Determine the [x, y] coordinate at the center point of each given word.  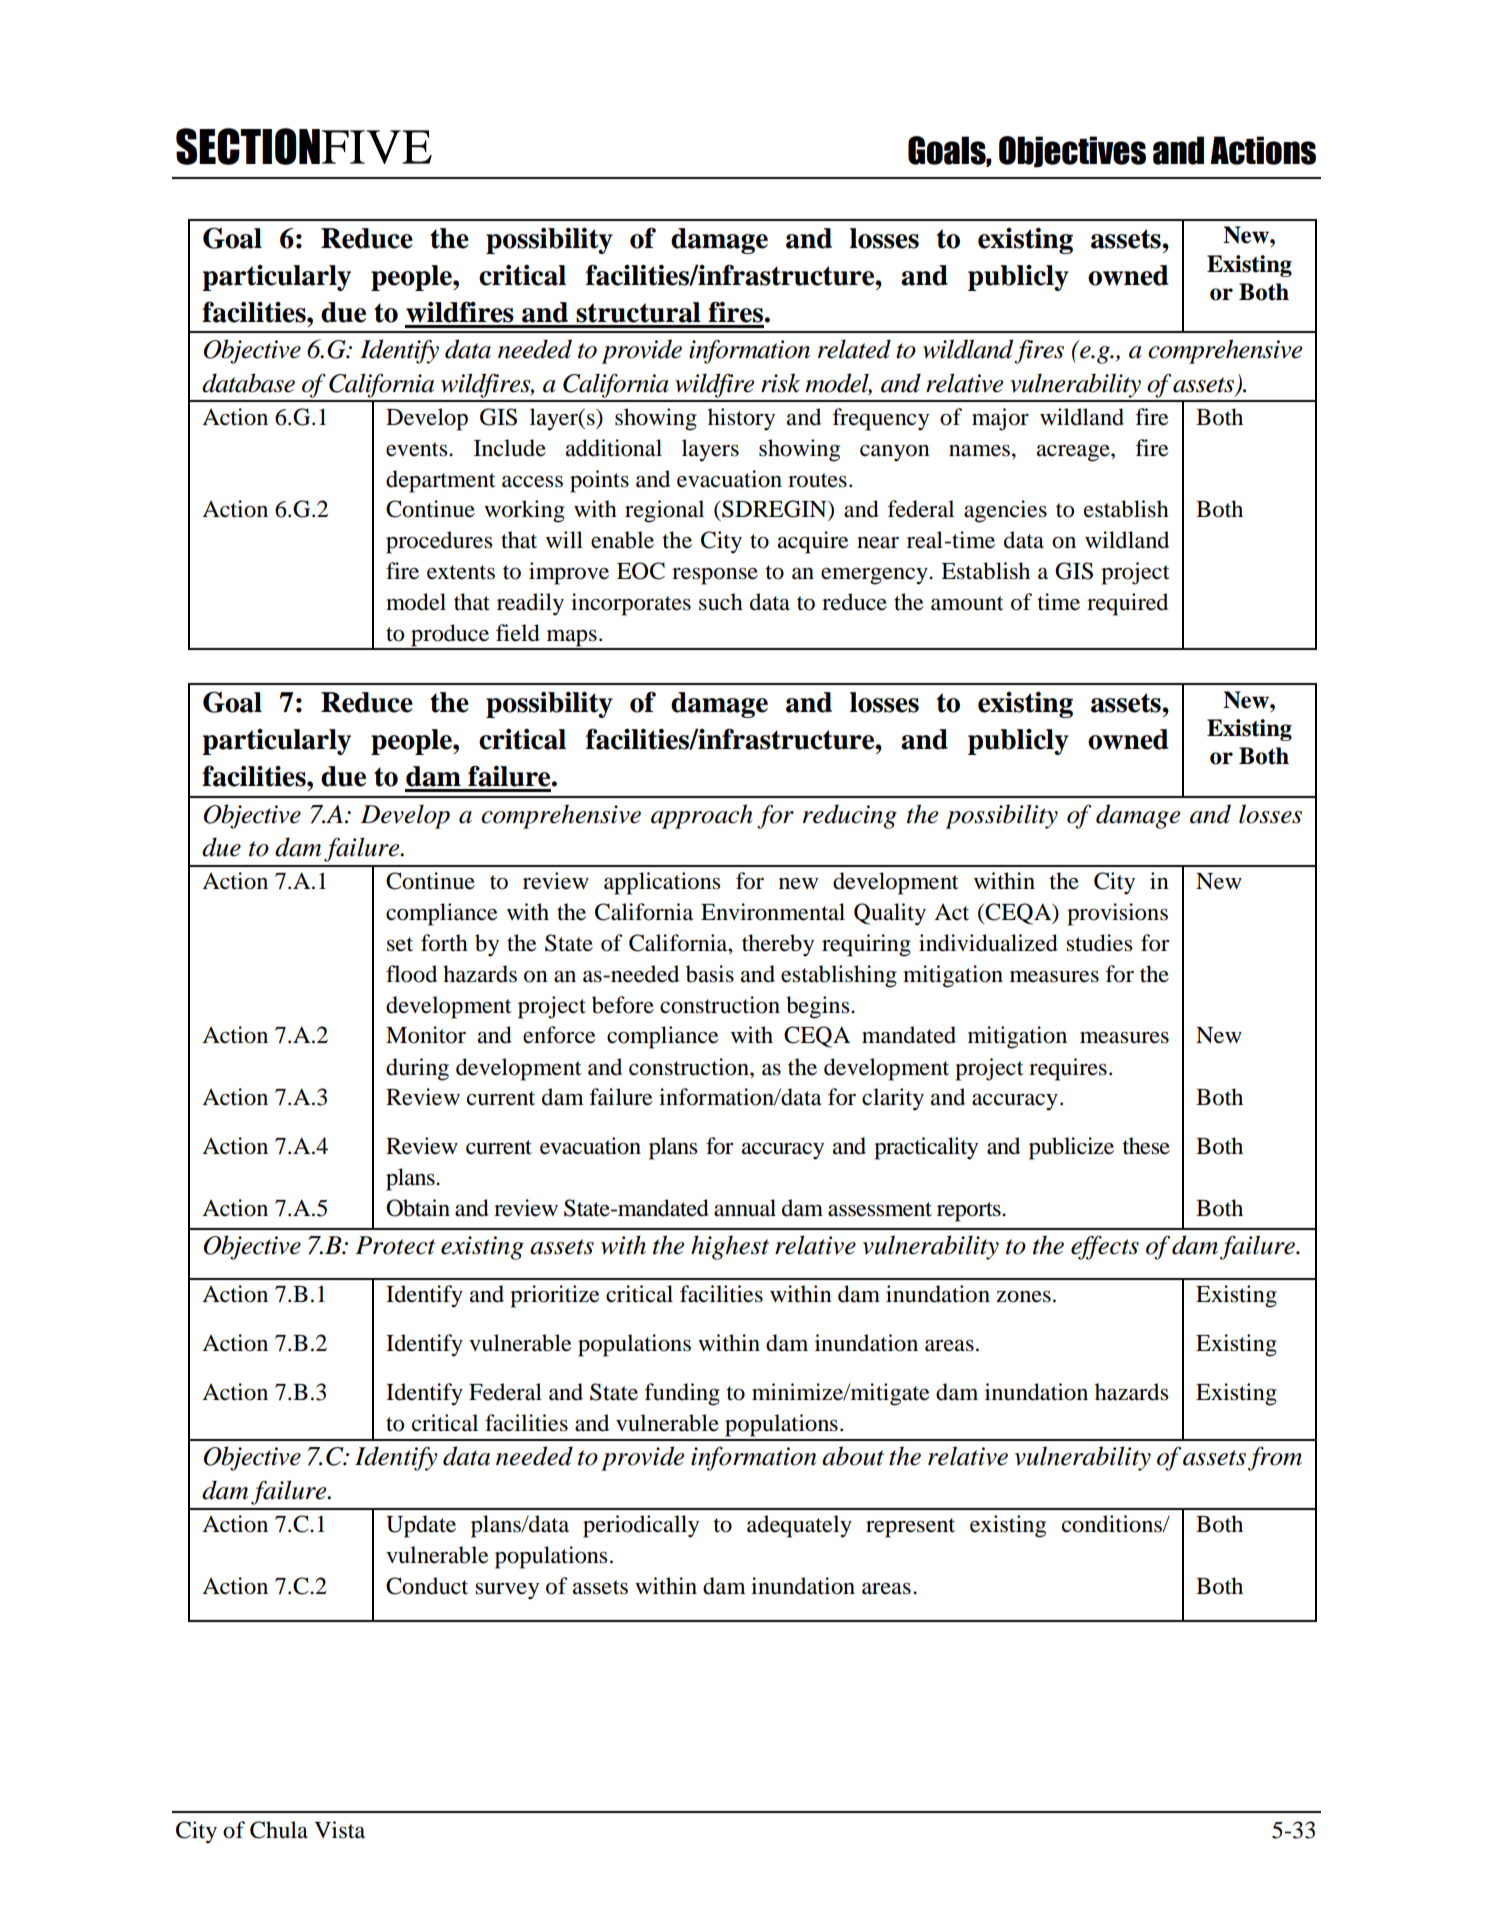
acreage [1074, 453]
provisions [1117, 914]
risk [780, 383]
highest [730, 1247]
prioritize [555, 1296]
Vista [339, 1830]
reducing [850, 816]
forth [444, 943]
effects [1105, 1247]
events [418, 449]
